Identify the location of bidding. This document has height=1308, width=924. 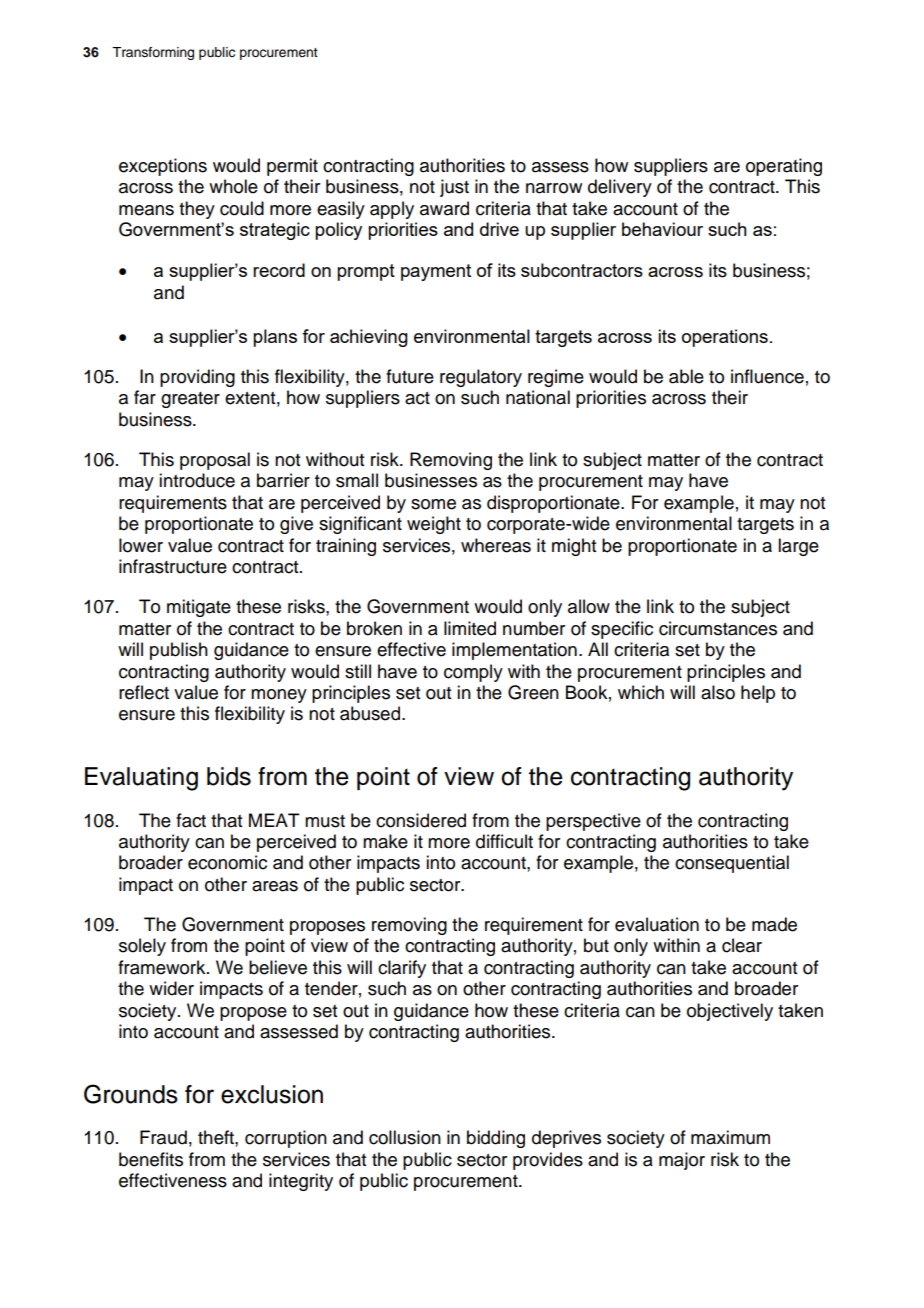
(496, 1139).
